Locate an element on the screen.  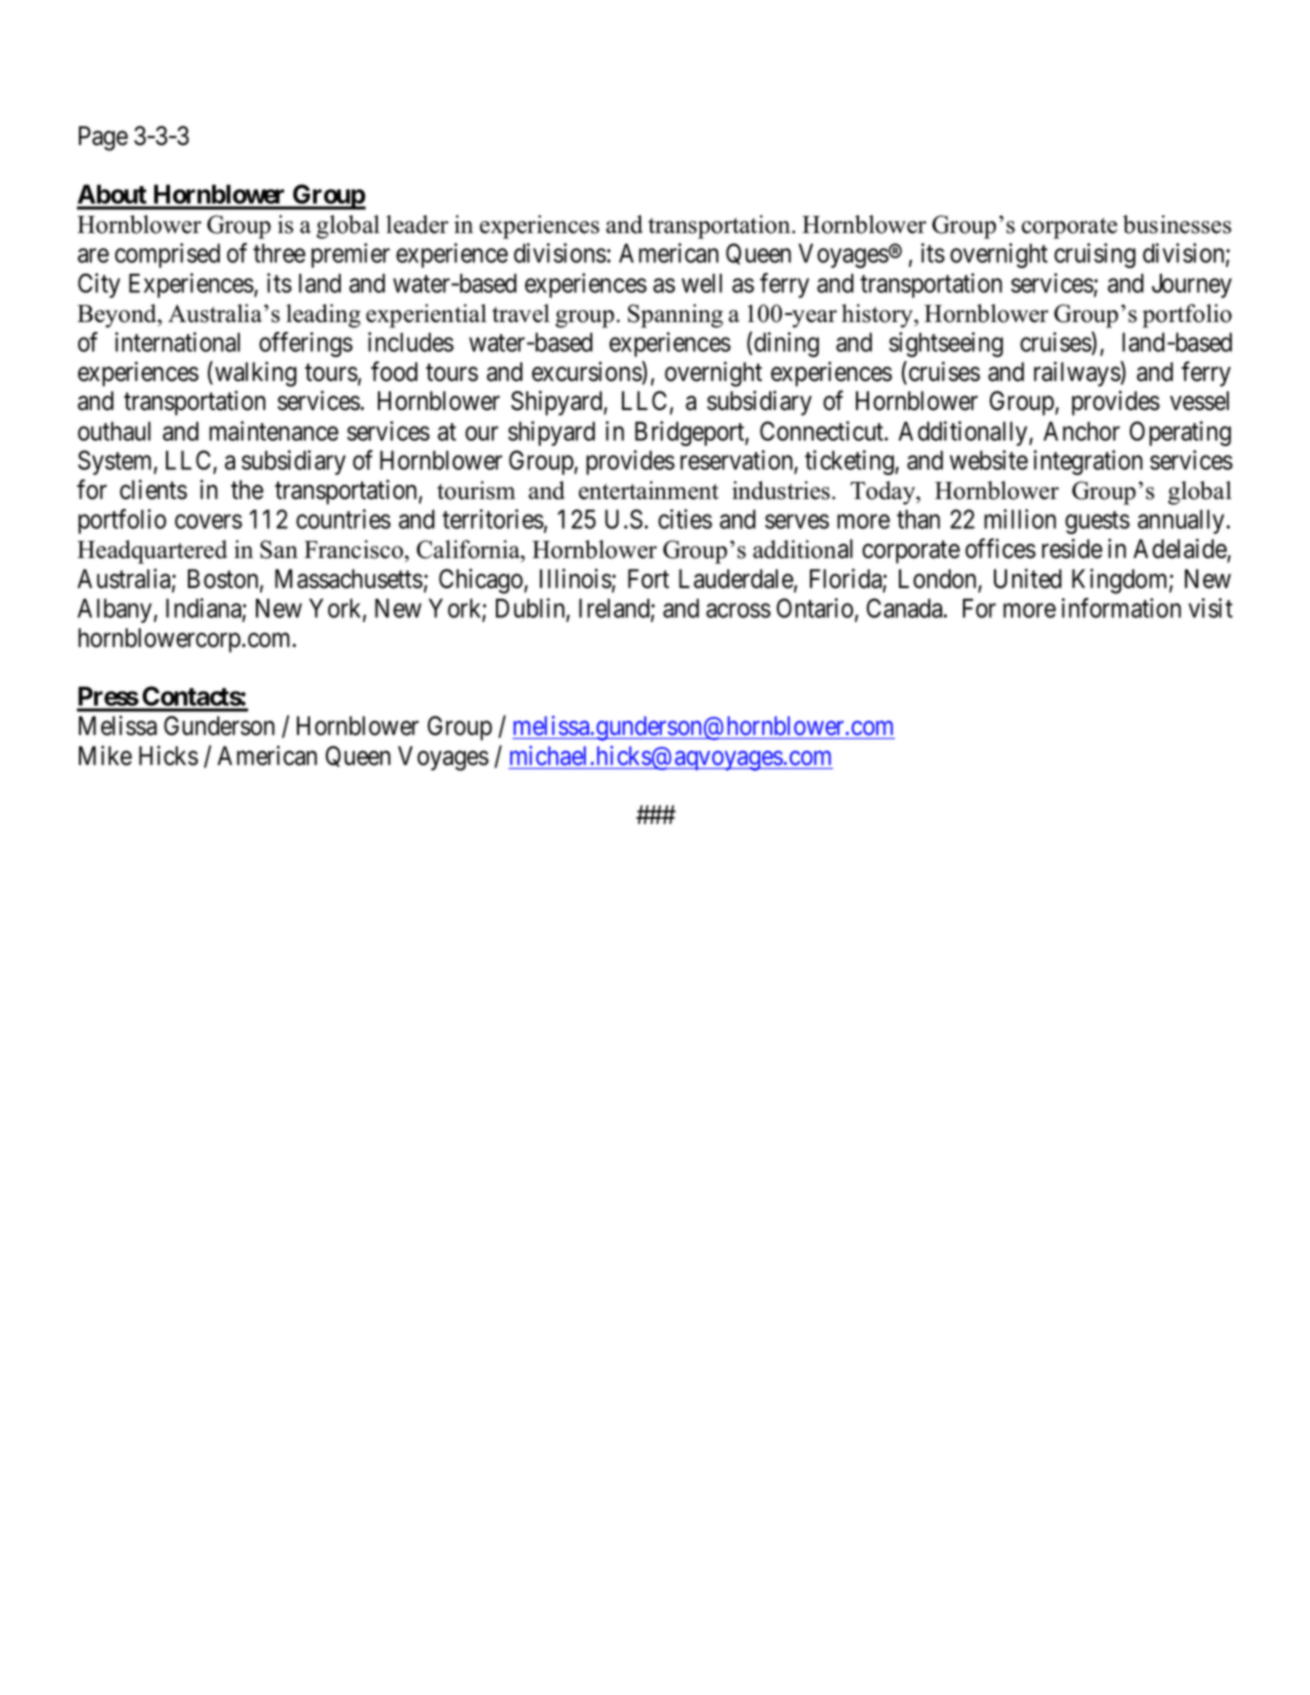
Mike is located at coordinates (105, 755).
